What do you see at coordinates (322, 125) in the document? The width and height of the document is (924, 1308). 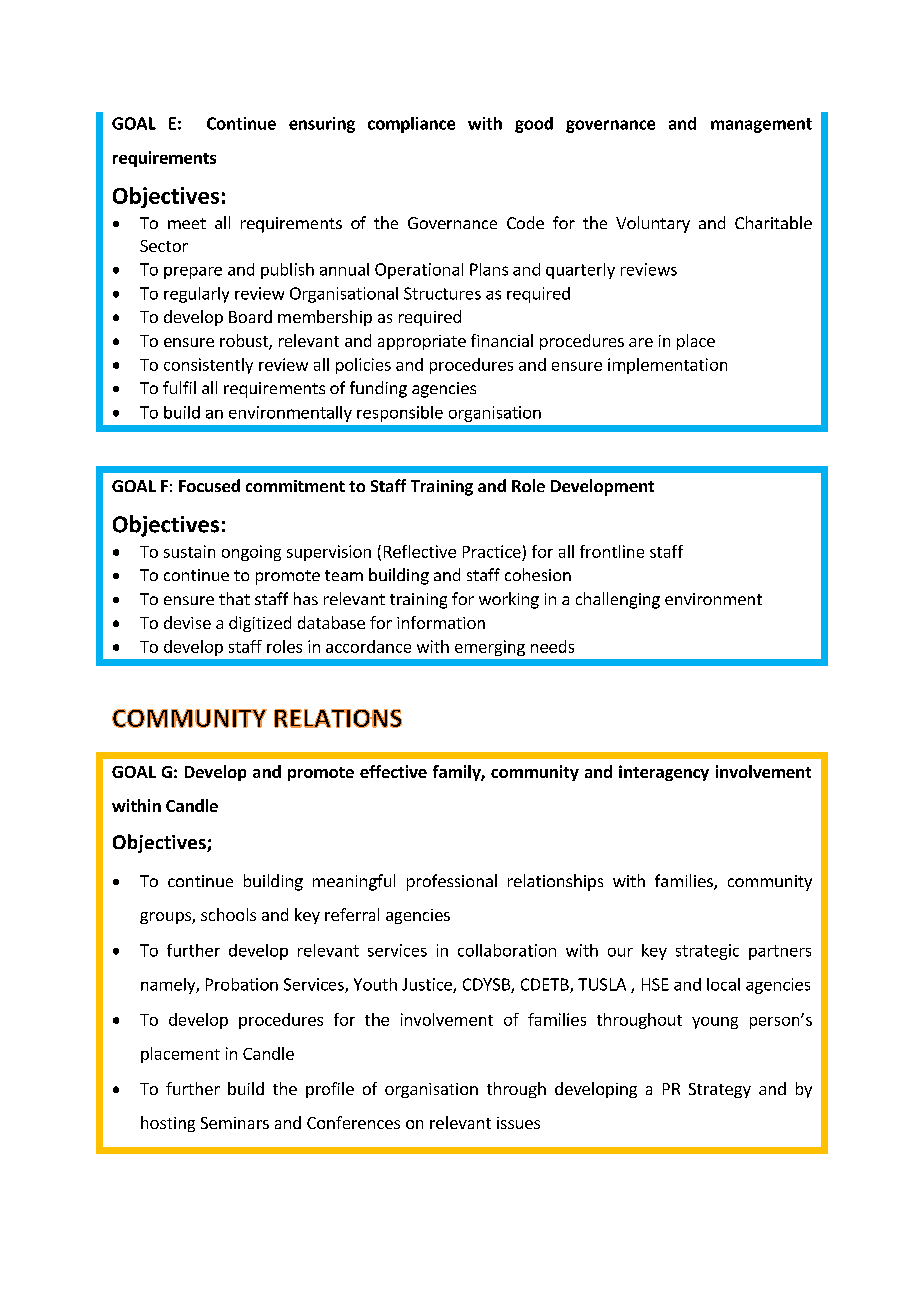 I see `ensuring` at bounding box center [322, 125].
